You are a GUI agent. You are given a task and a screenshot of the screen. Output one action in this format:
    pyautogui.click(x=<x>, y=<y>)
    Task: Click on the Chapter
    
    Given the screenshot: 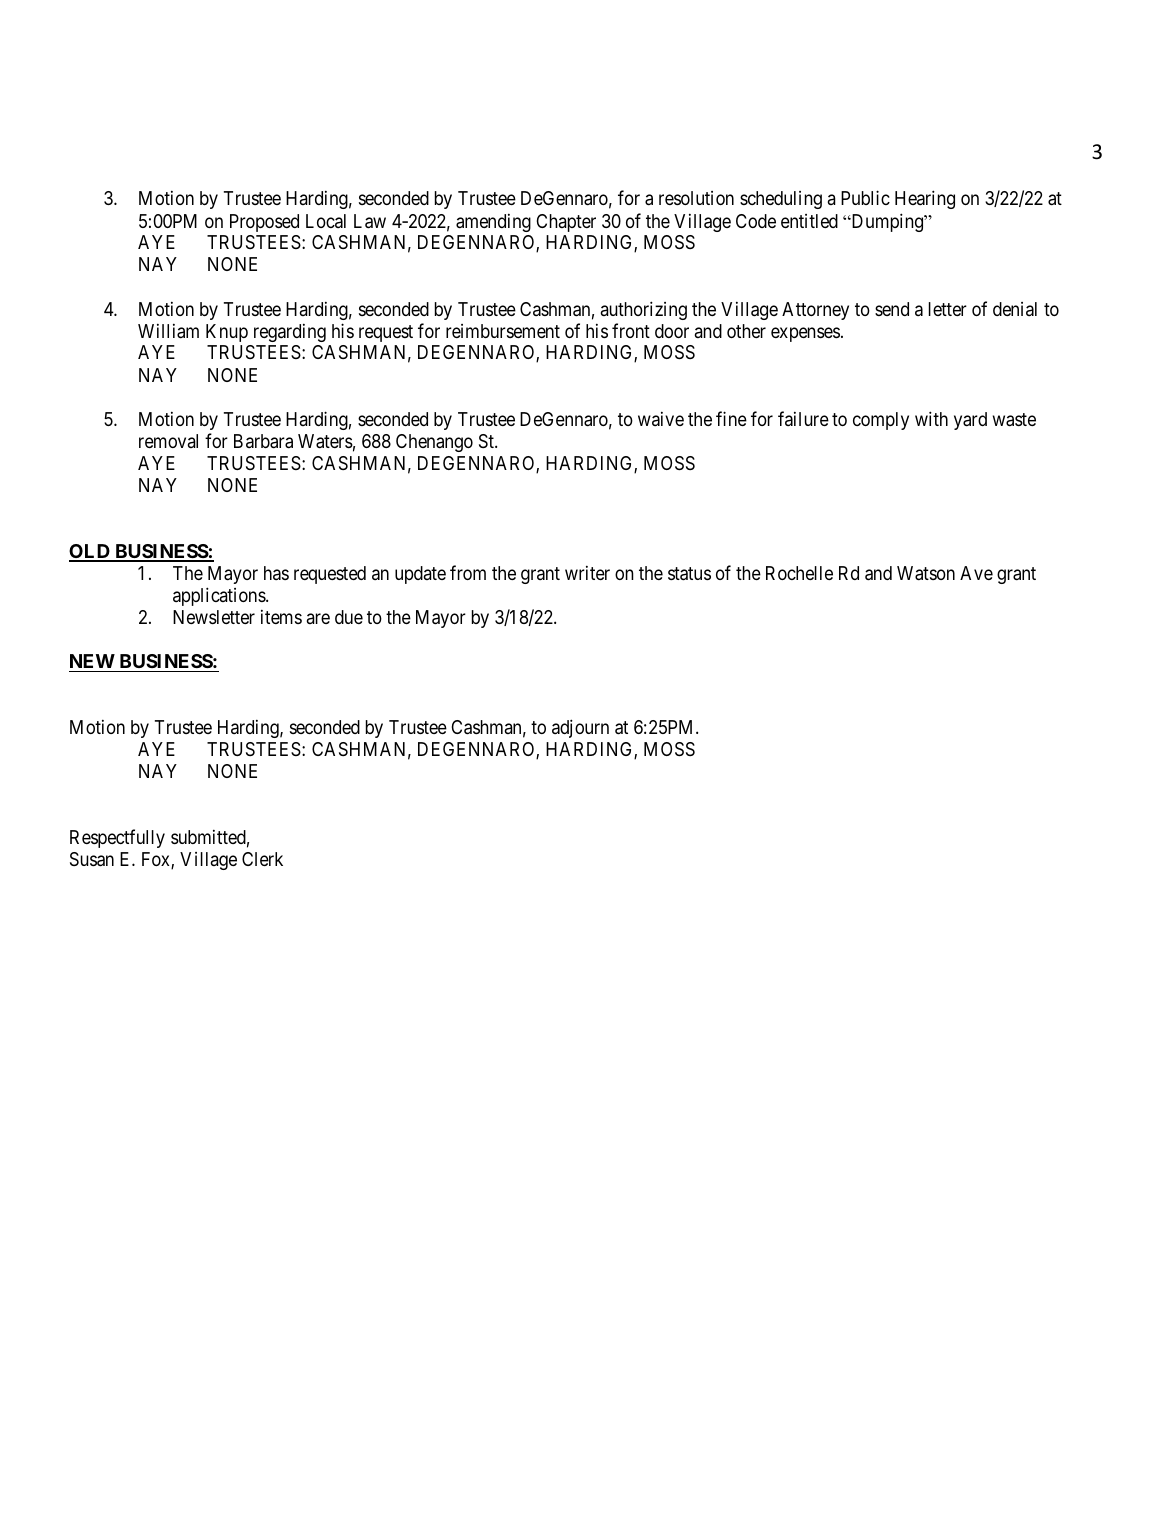 What is the action you would take?
    pyautogui.click(x=566, y=223)
